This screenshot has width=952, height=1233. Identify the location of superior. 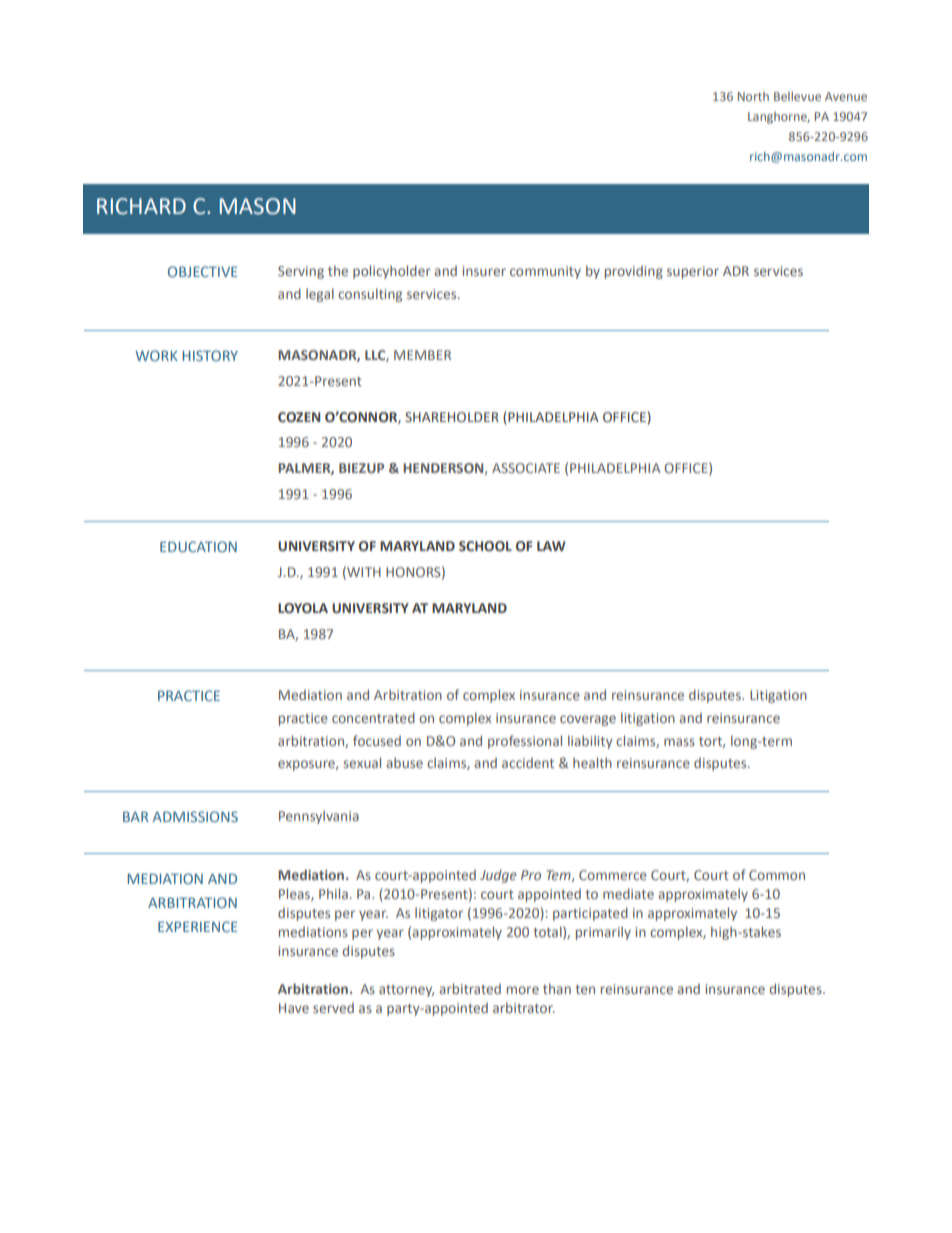
(693, 272).
